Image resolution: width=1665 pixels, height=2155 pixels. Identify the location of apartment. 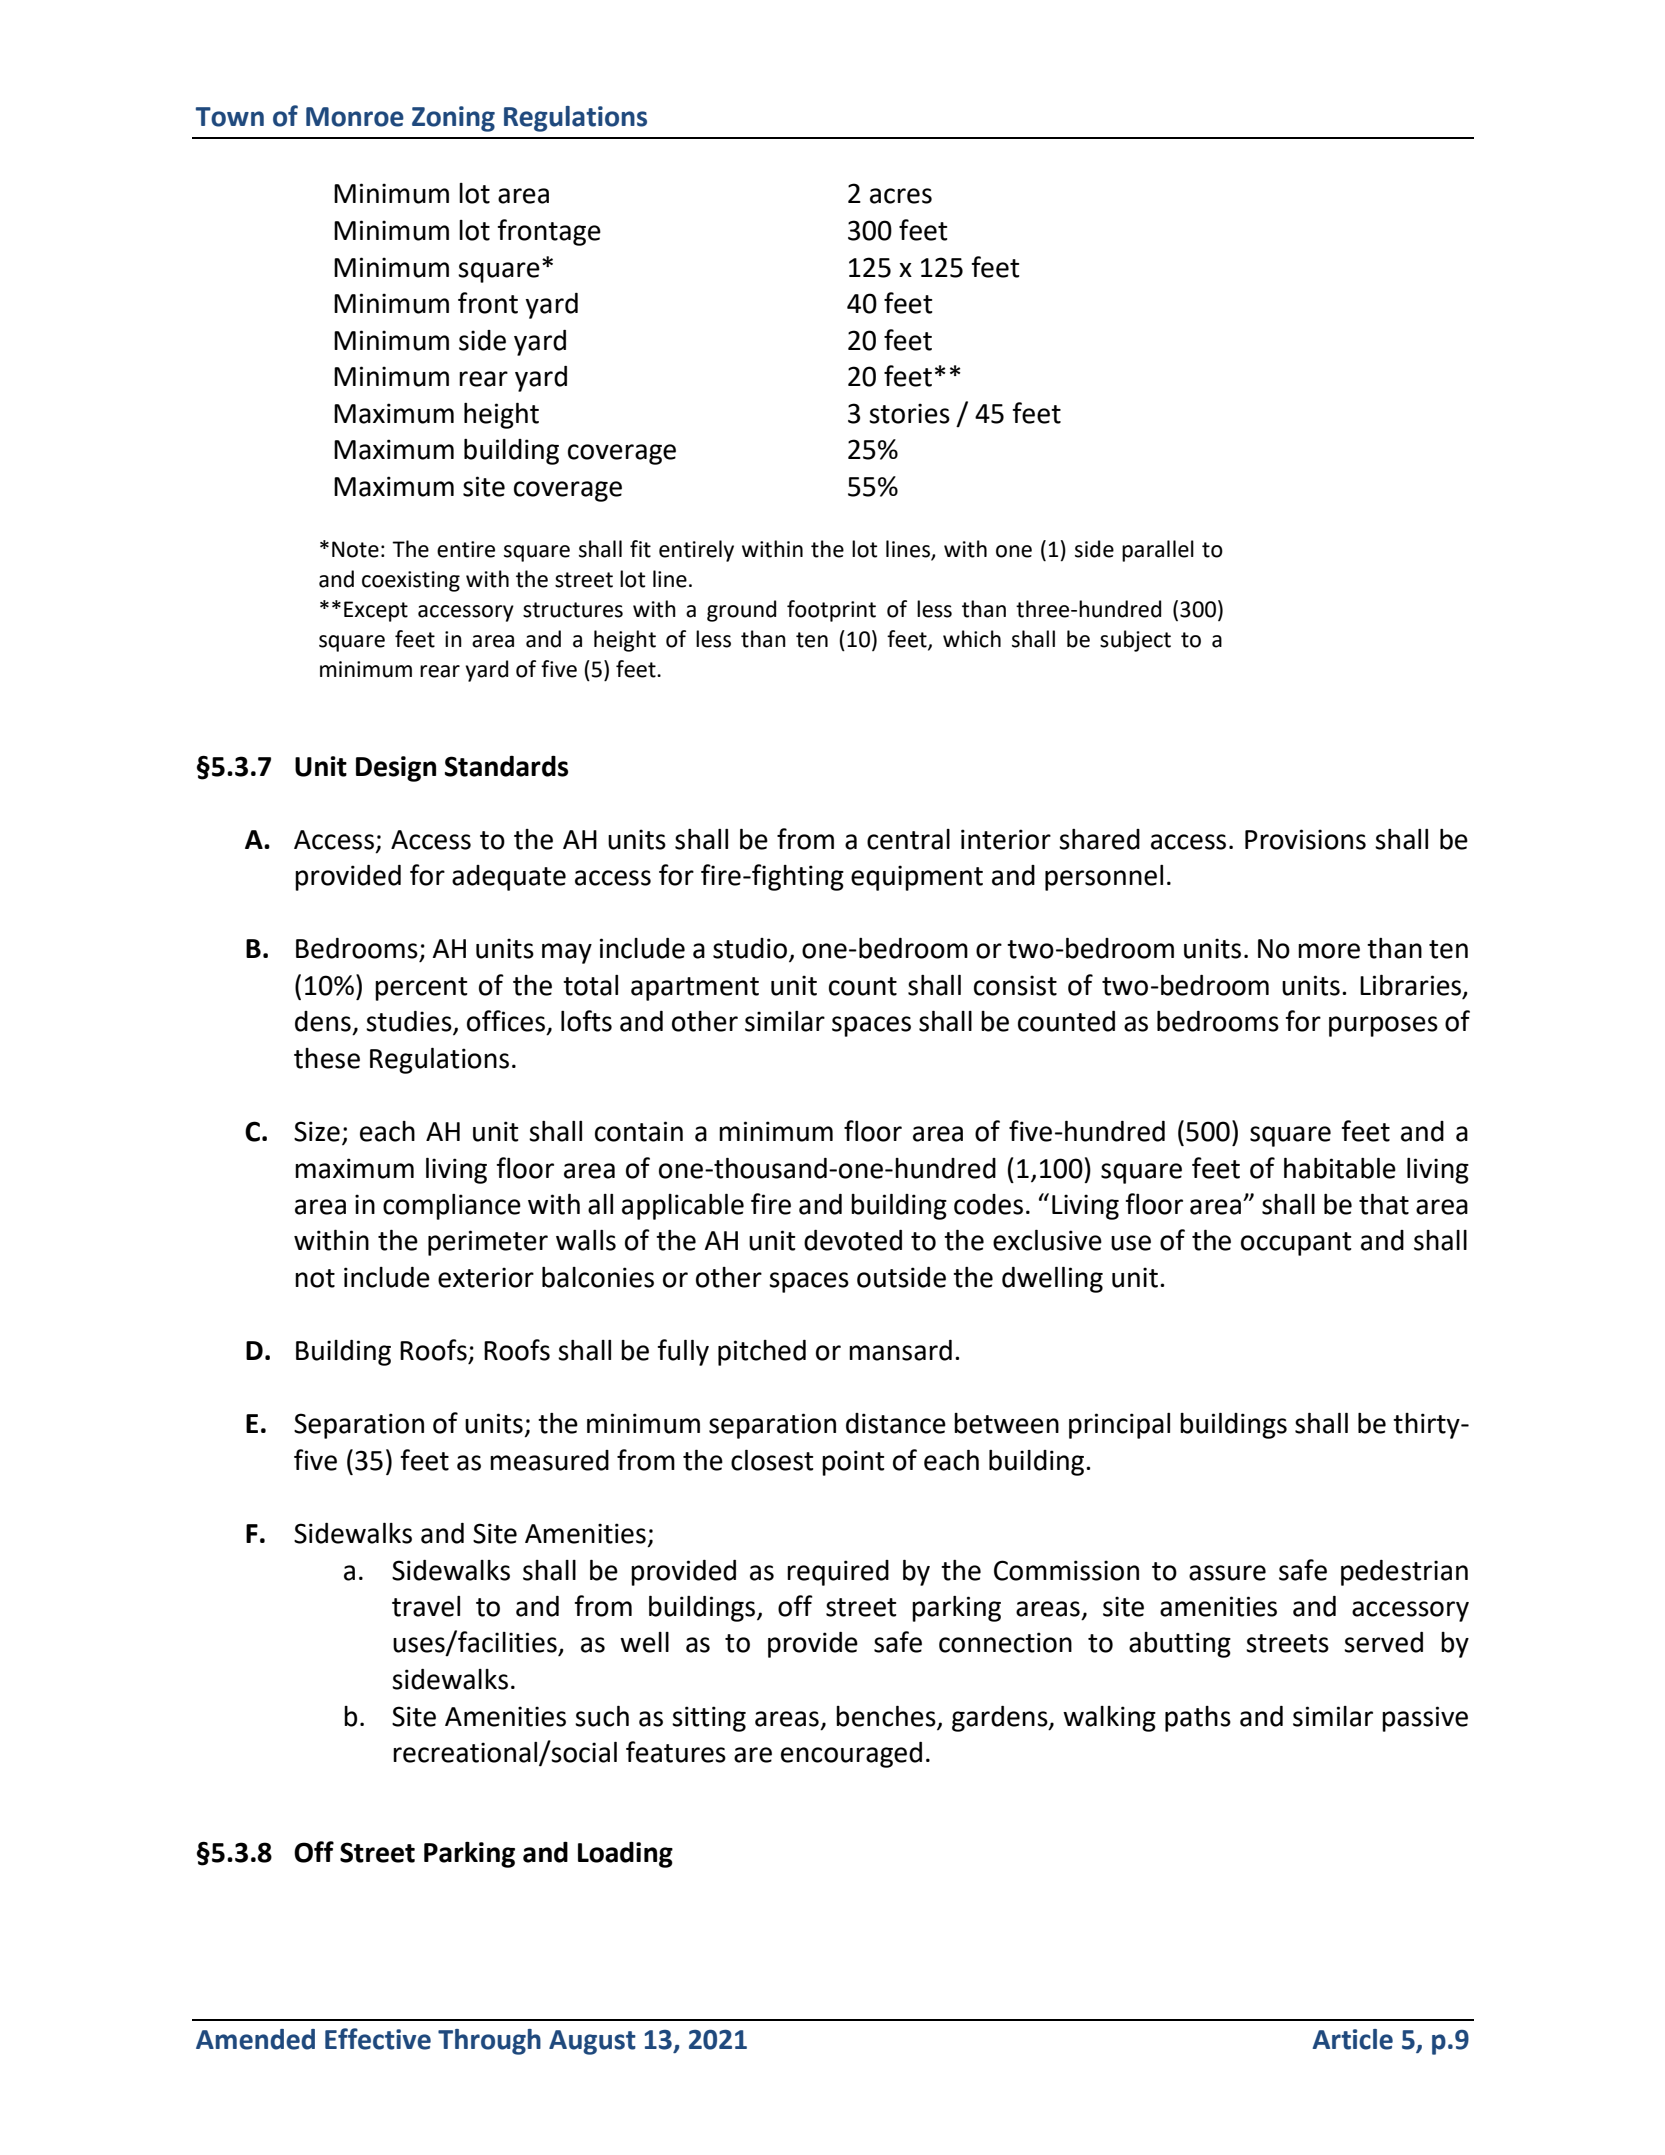
(695, 989).
